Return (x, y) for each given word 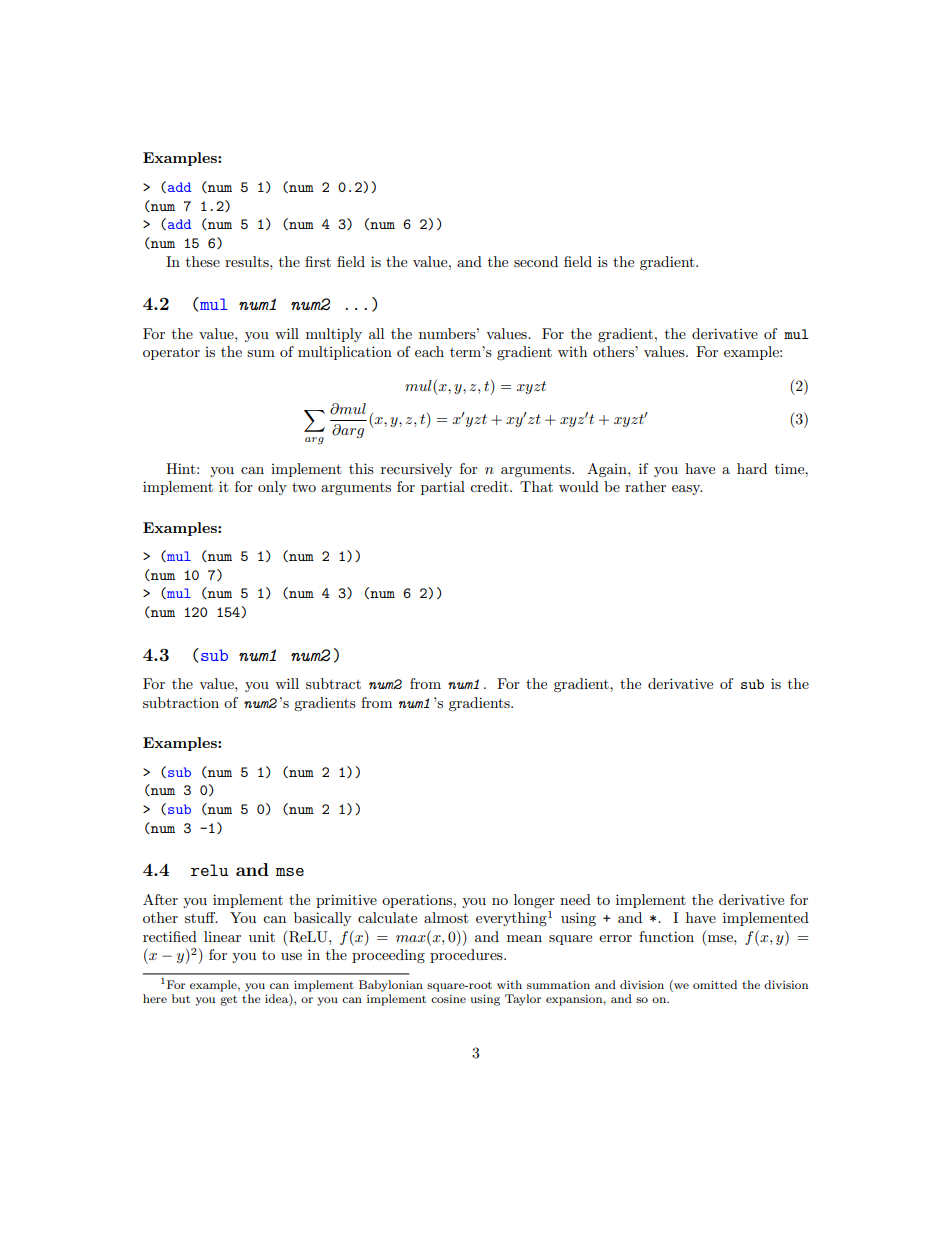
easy (687, 490)
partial (443, 488)
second (536, 261)
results (248, 261)
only (272, 488)
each (429, 351)
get (228, 1000)
